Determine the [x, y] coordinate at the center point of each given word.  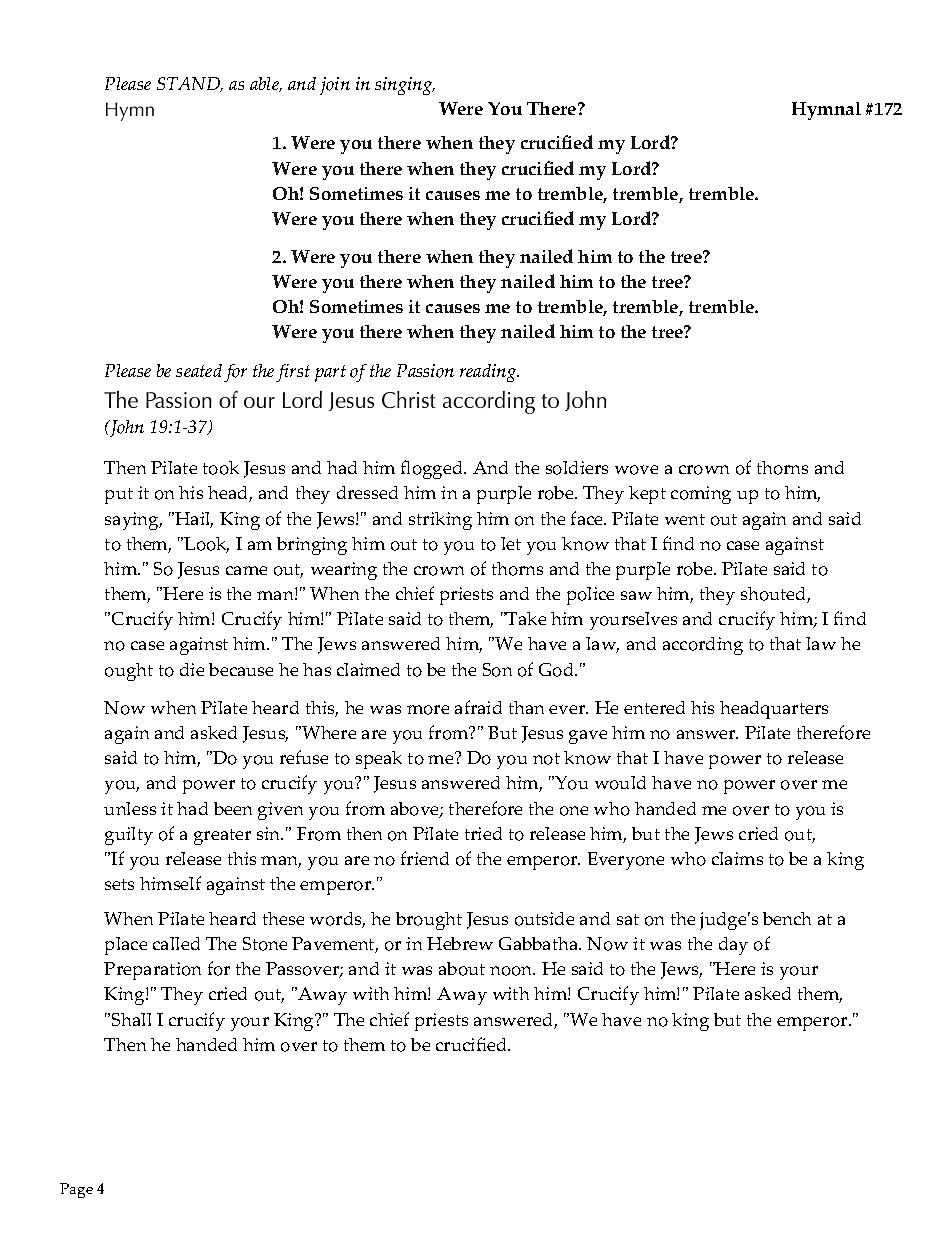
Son [497, 670]
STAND [189, 84]
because [241, 669]
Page [76, 1190]
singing [405, 86]
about [462, 969]
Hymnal [826, 111]
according [703, 646]
